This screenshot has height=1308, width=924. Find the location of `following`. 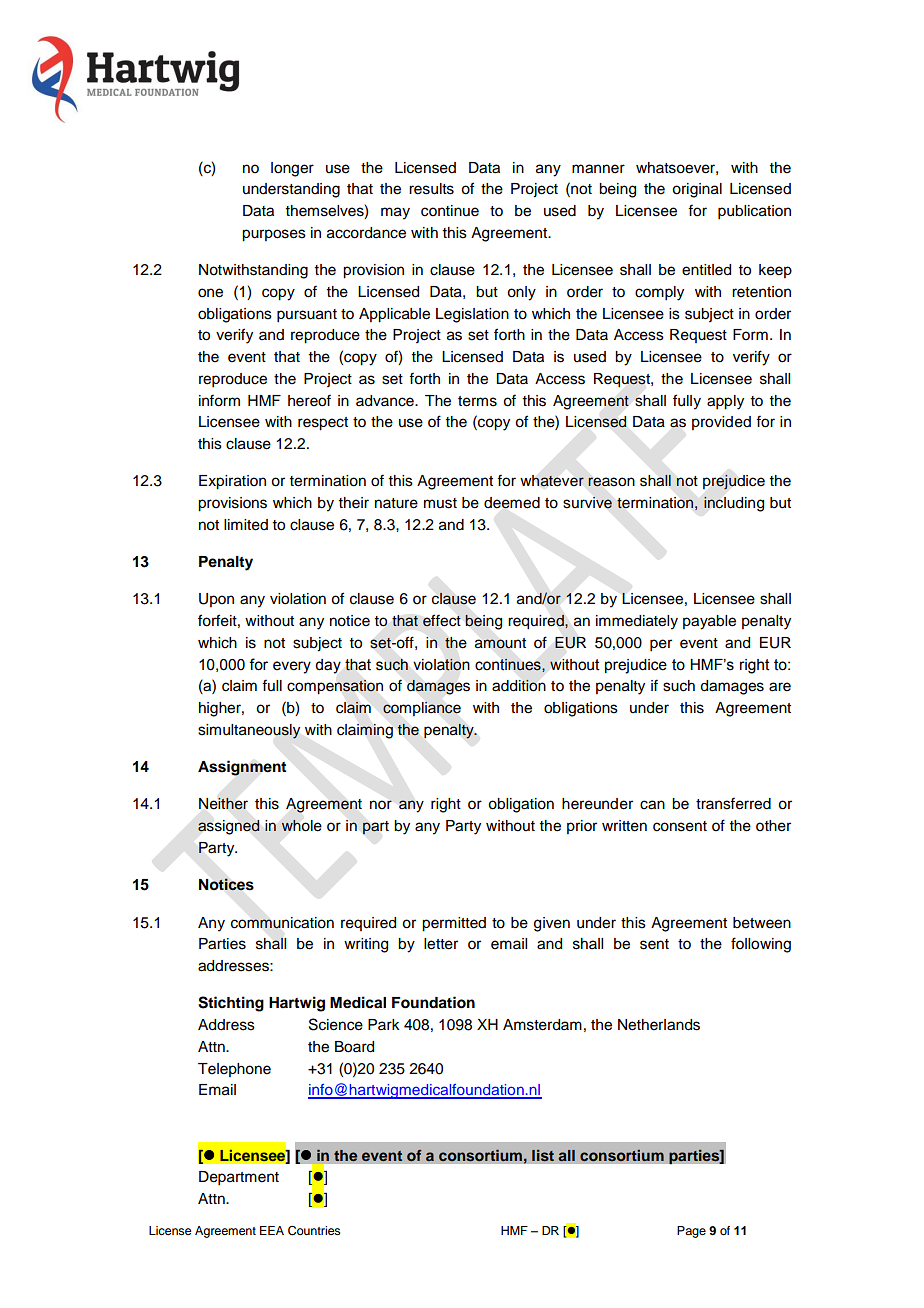

following is located at coordinates (761, 945).
